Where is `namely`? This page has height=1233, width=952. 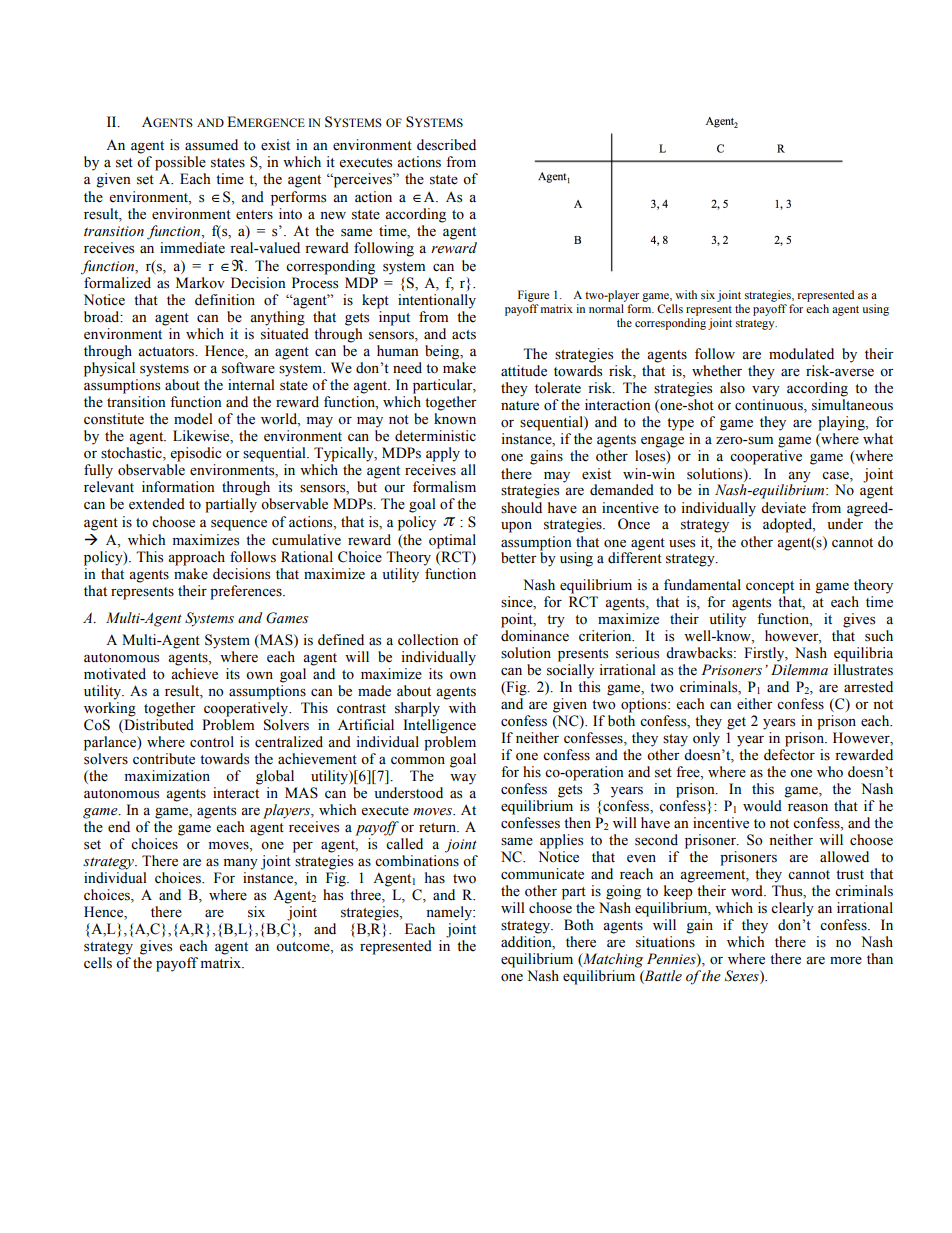
namely is located at coordinates (450, 913).
